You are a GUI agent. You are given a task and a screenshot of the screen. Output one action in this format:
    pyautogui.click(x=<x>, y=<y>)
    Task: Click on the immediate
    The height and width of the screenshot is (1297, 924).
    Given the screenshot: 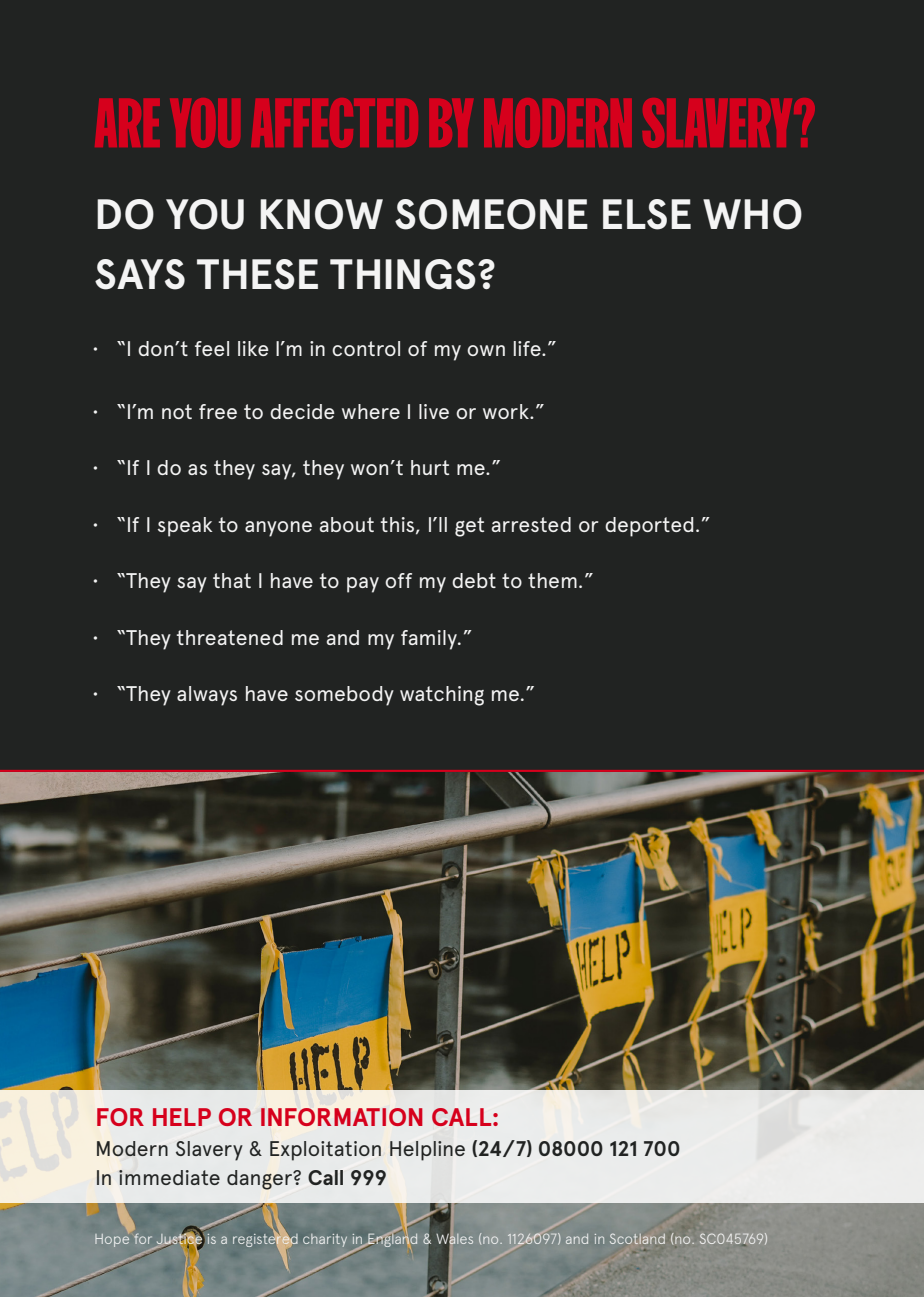 What is the action you would take?
    pyautogui.click(x=169, y=1177)
